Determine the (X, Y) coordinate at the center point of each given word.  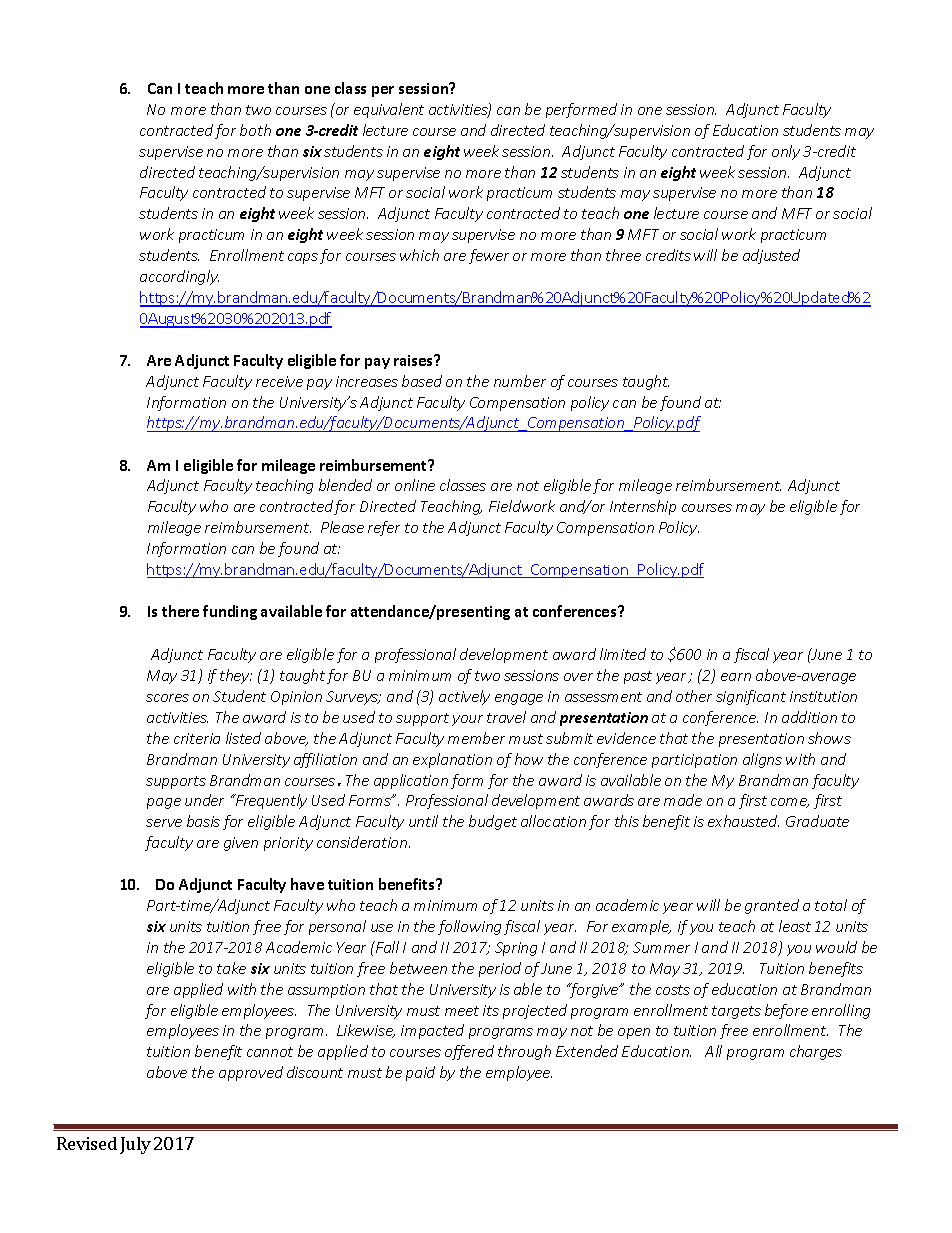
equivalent (389, 110)
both (255, 130)
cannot (270, 1052)
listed (243, 738)
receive (279, 381)
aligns (762, 760)
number (520, 381)
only (786, 152)
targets (736, 1012)
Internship (643, 507)
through (524, 1052)
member (476, 738)
